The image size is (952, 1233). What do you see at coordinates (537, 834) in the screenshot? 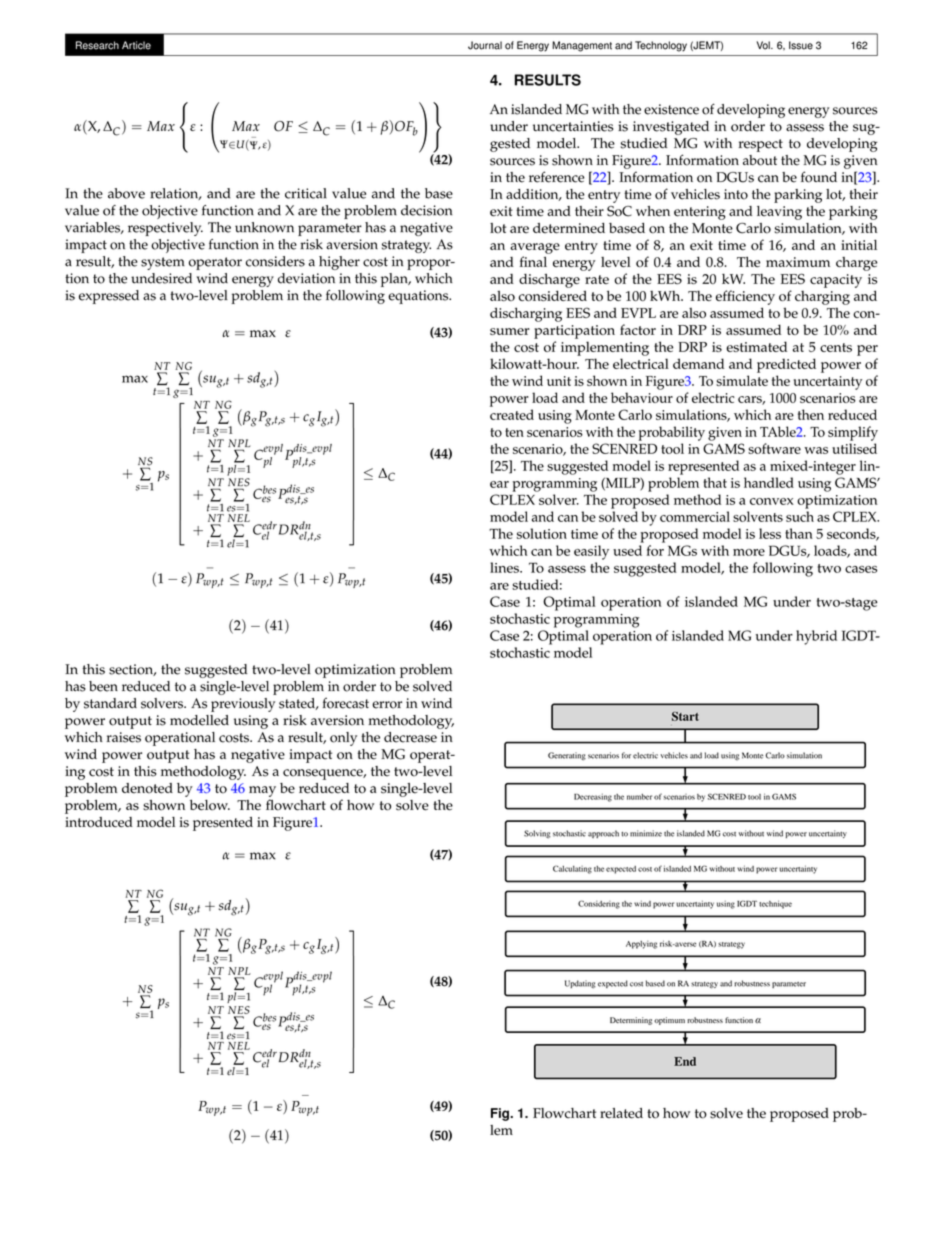
I see `Solving` at bounding box center [537, 834].
